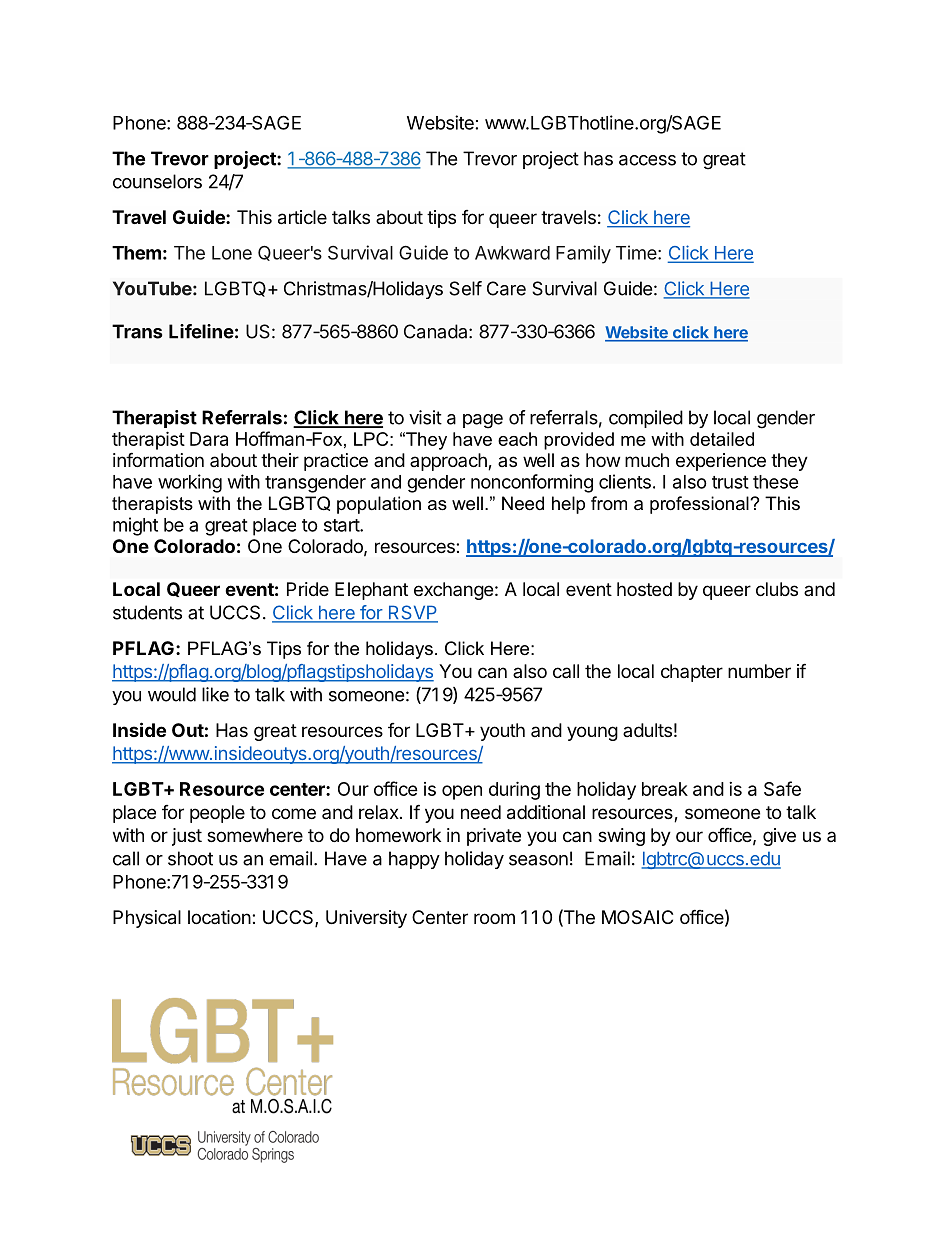 This screenshot has height=1233, width=952. I want to click on counselors, so click(157, 181).
